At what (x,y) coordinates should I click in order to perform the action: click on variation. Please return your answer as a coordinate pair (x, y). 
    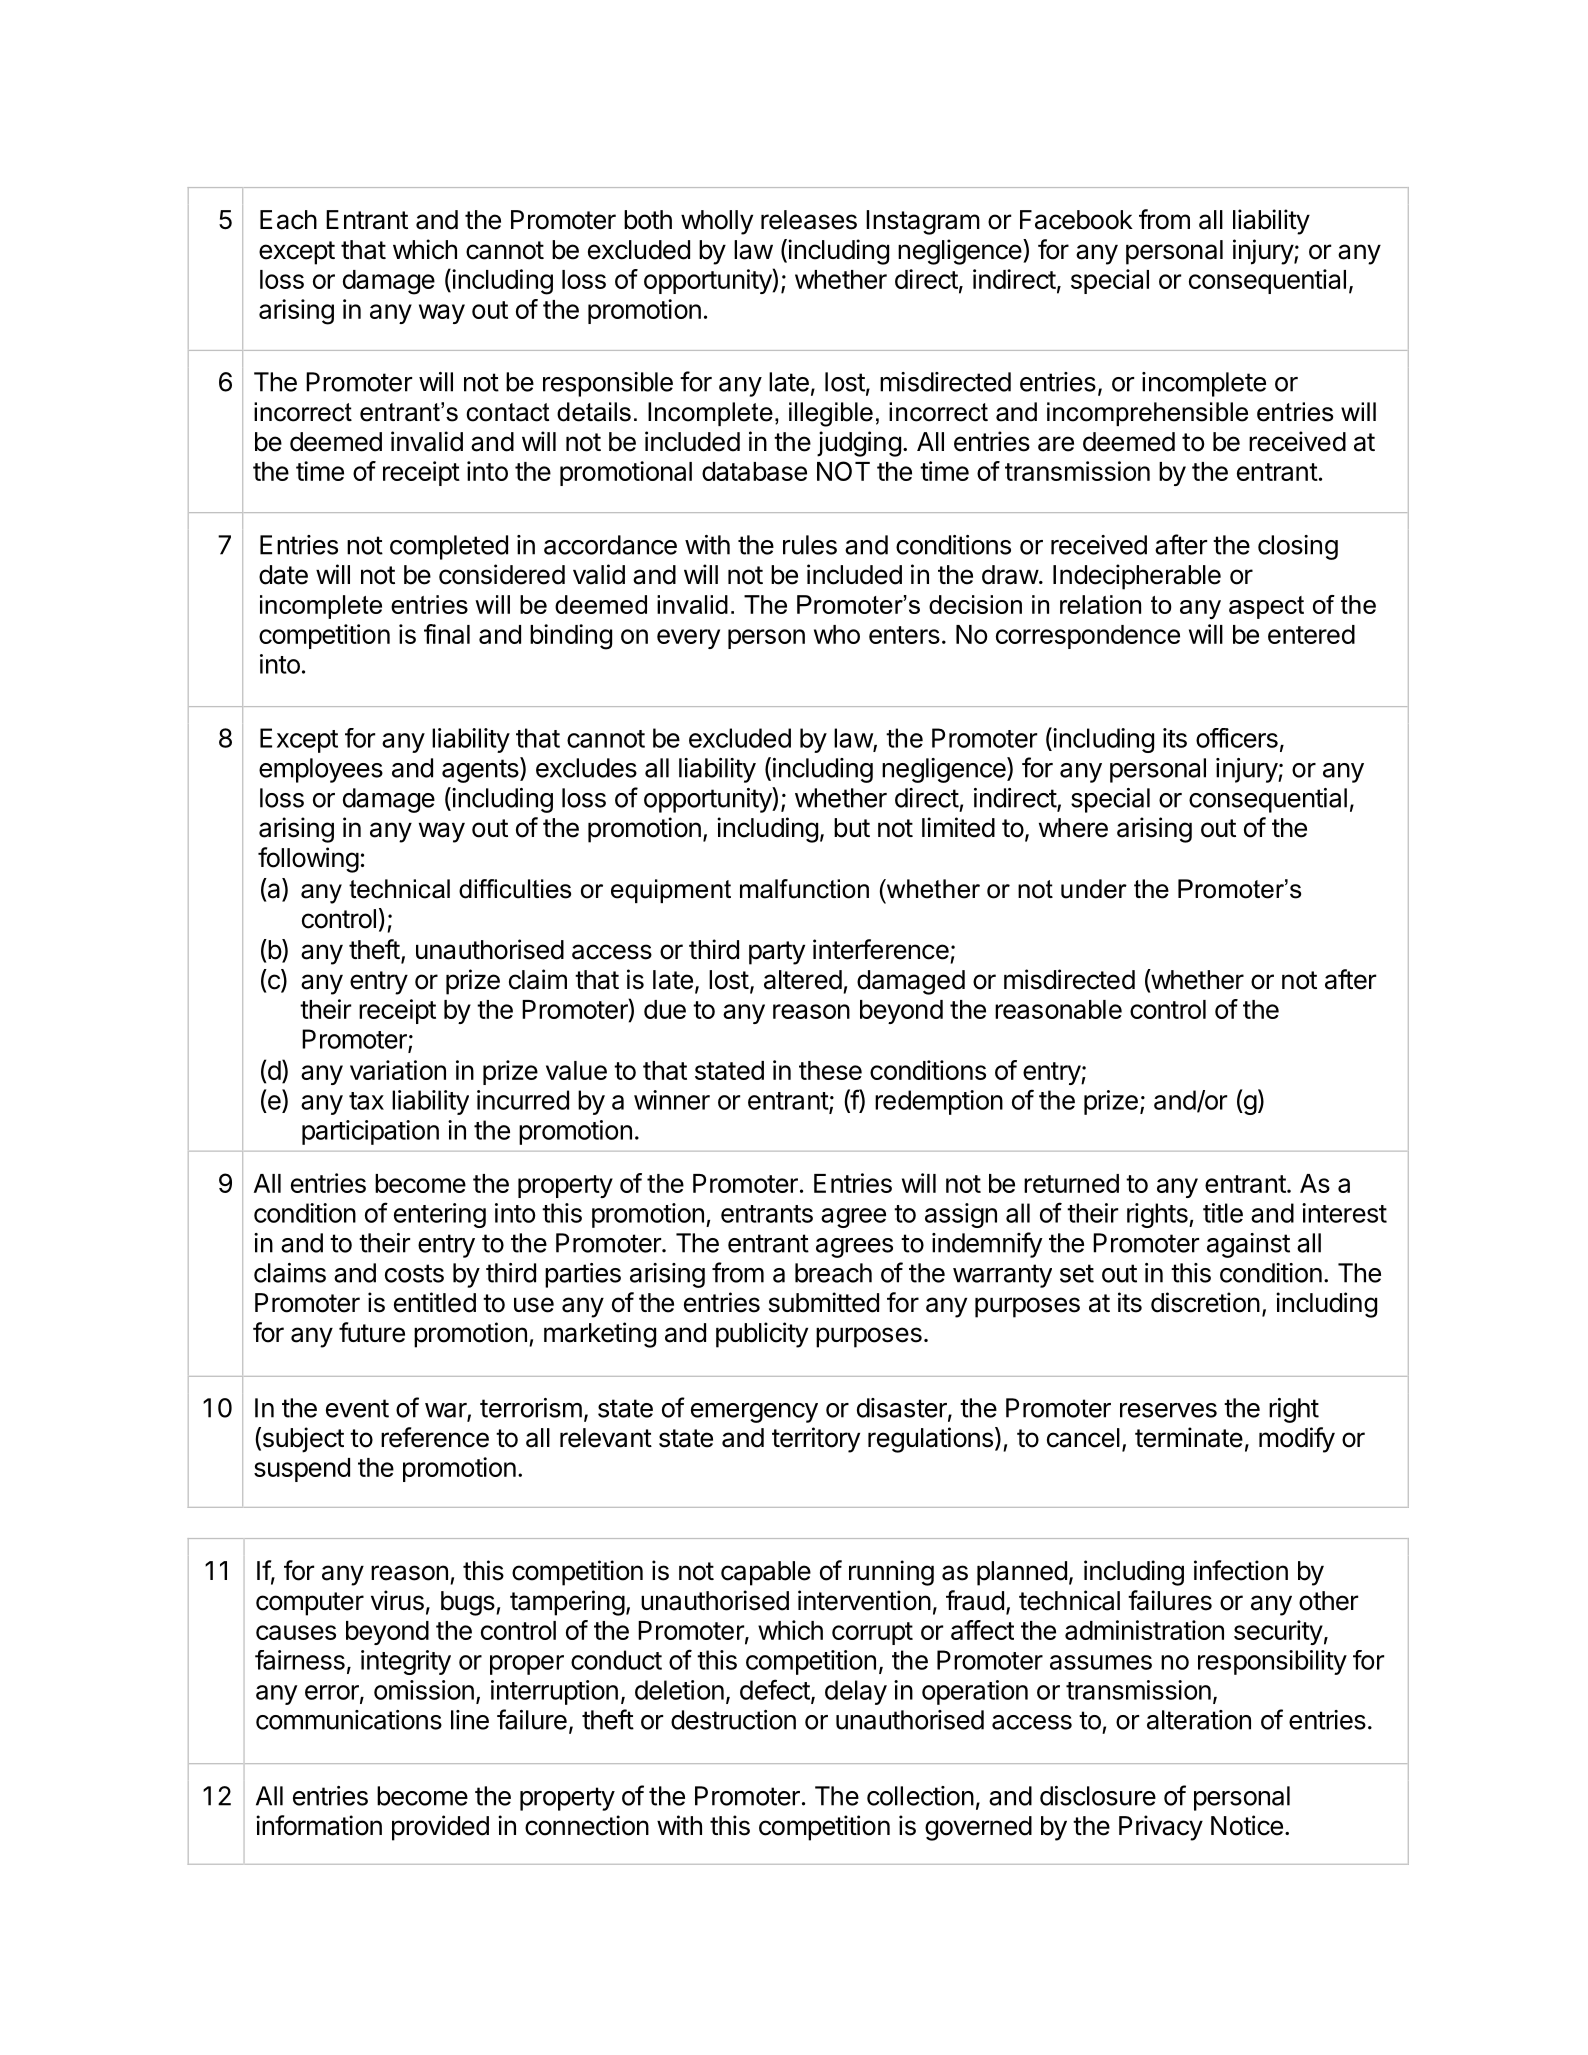
    Looking at the image, I should click on (398, 1070).
